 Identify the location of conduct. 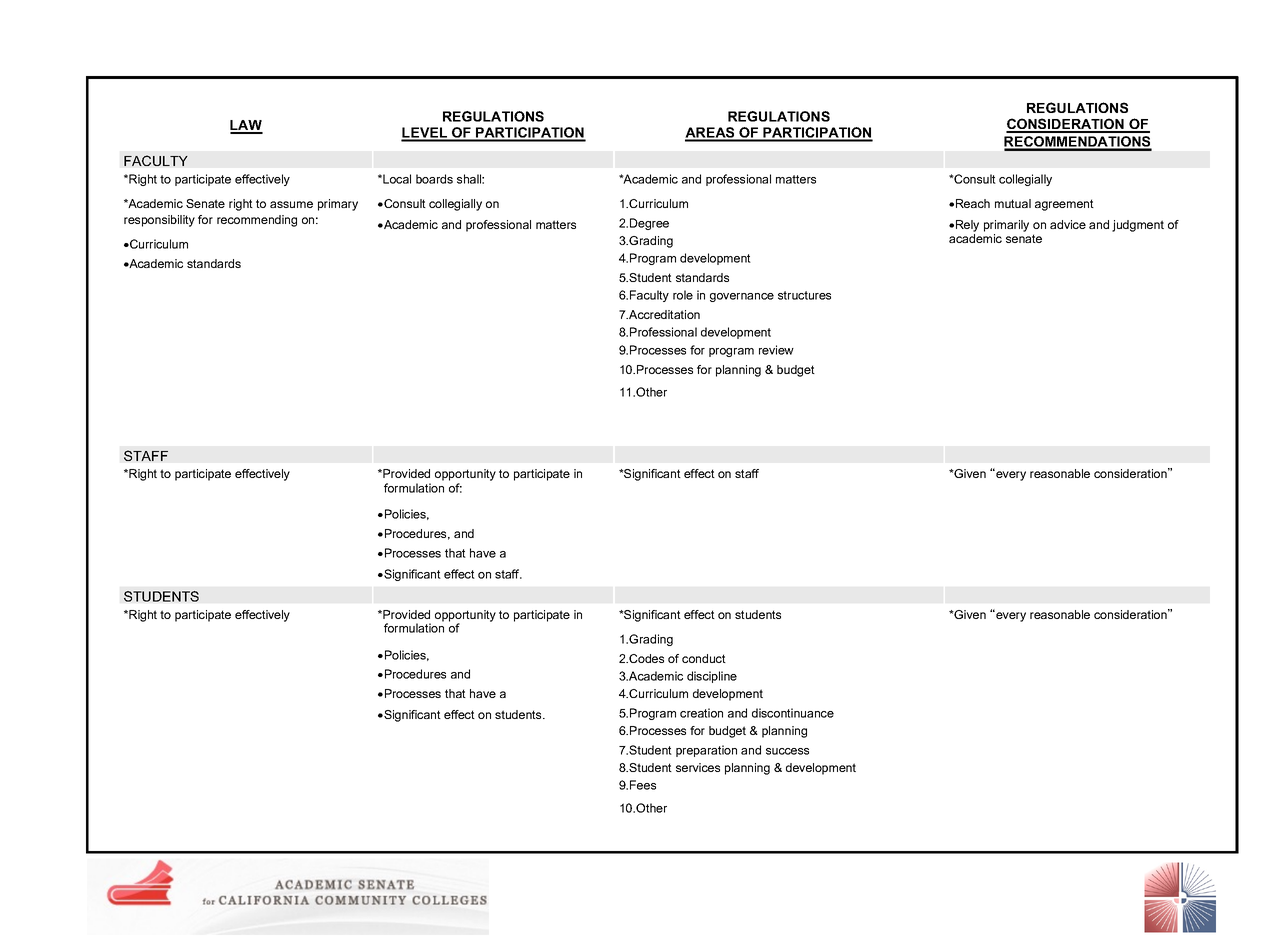
(704, 658).
